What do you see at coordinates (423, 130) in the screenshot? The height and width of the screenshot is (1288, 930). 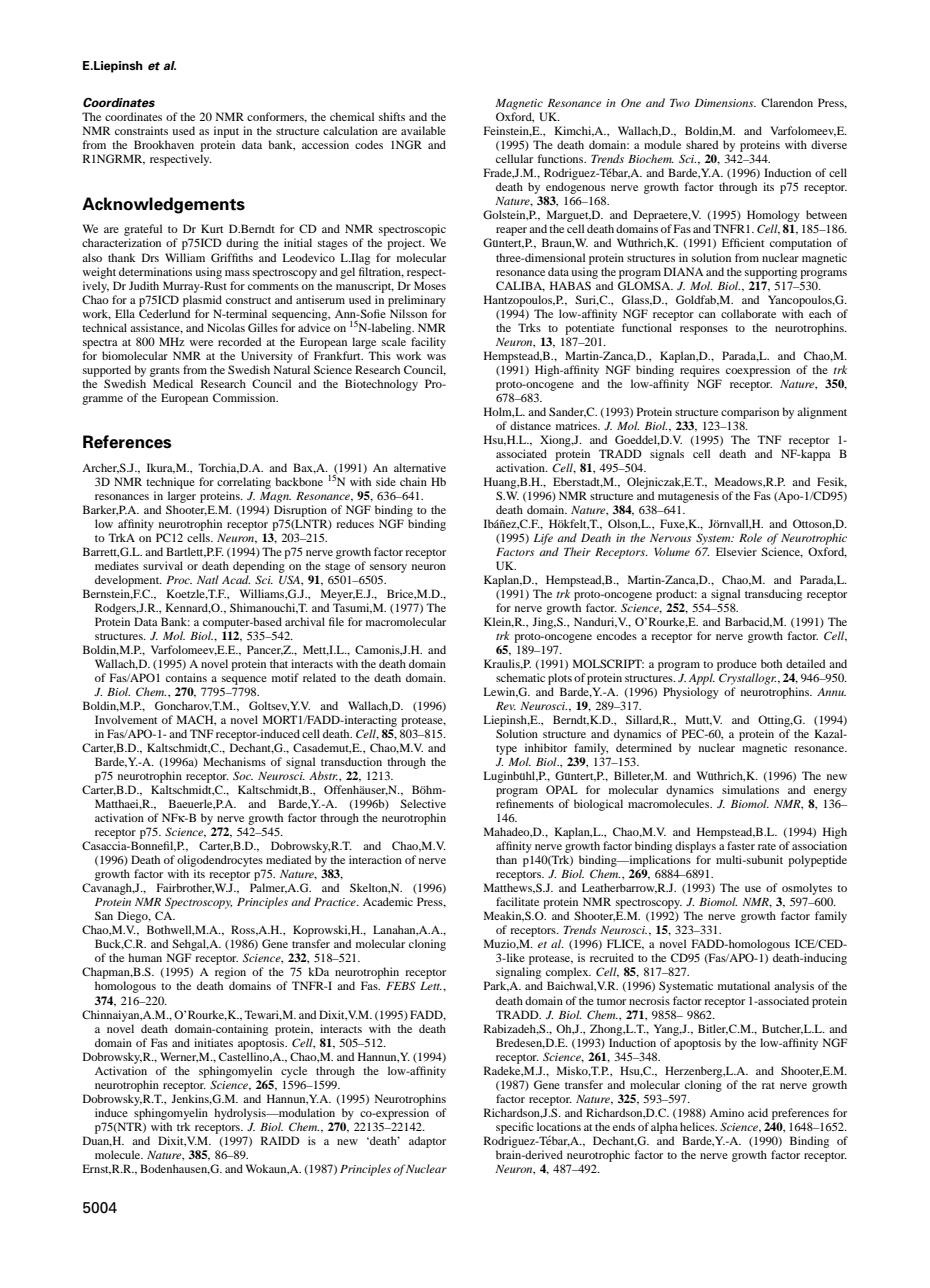 I see `available` at bounding box center [423, 130].
